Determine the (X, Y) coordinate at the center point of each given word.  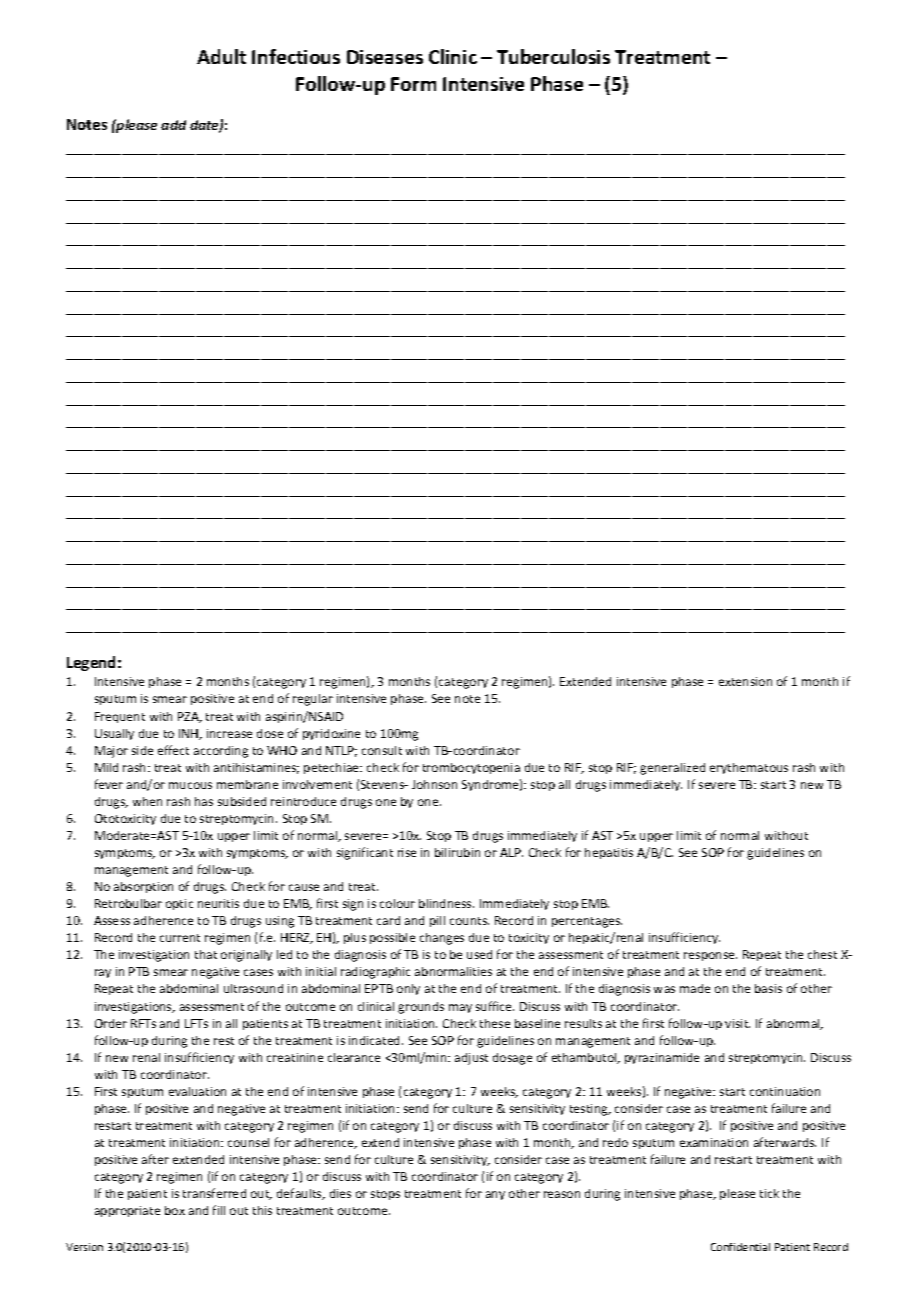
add (173, 125)
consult (382, 750)
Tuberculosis (553, 56)
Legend (91, 663)
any (495, 1195)
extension (745, 681)
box (175, 1210)
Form (413, 84)
